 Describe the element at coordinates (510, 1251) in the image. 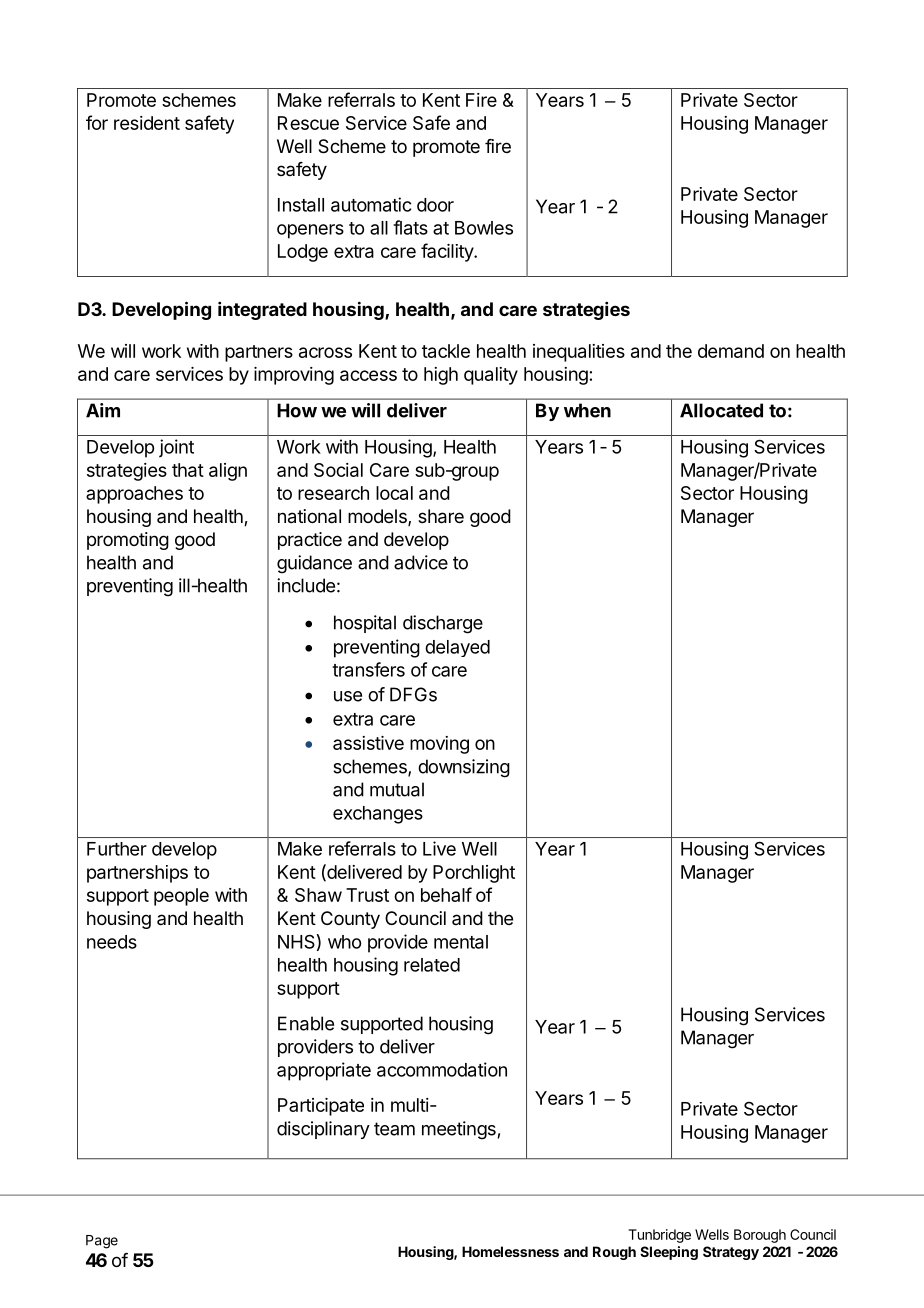

I see `Homelessness` at that location.
